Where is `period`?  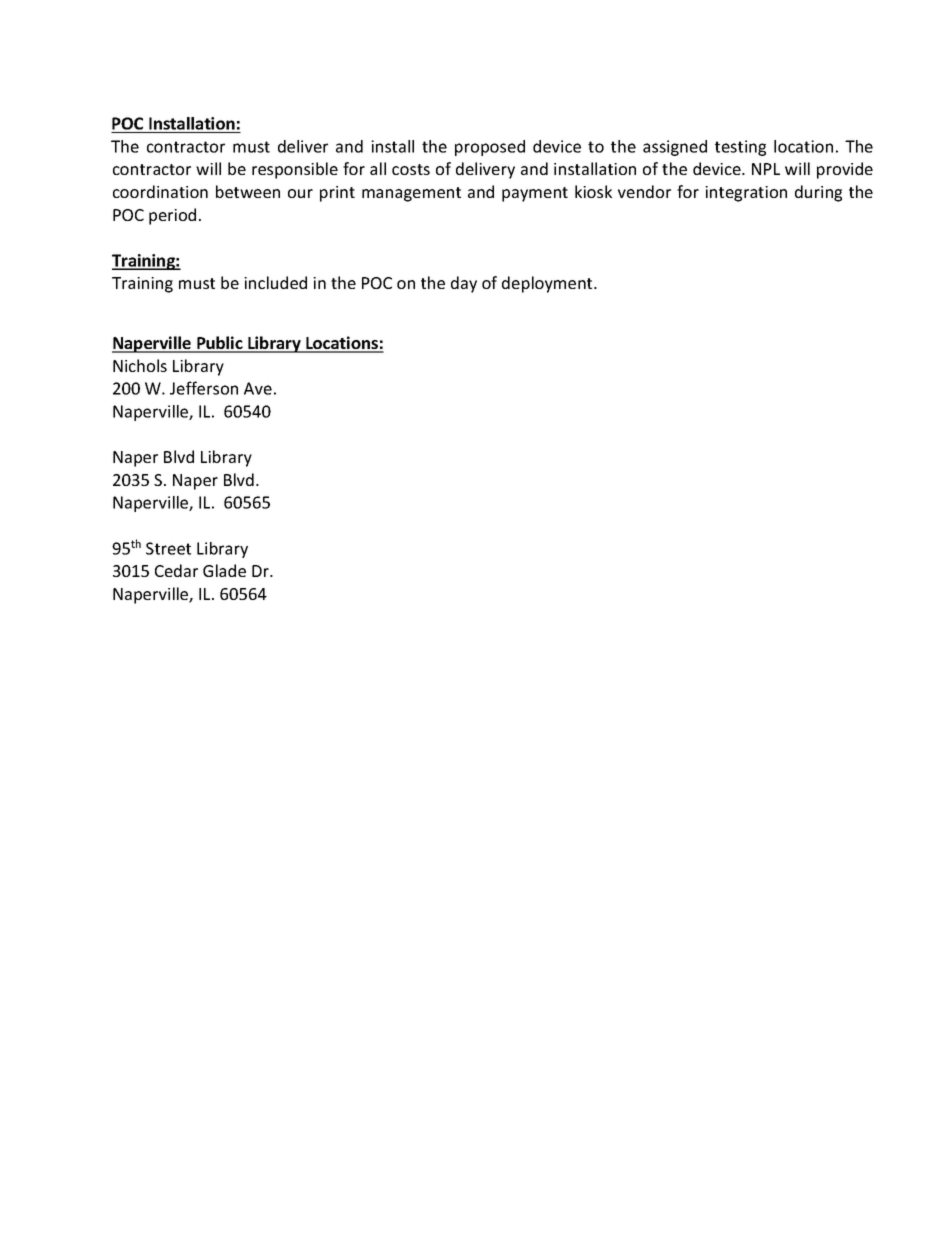 period is located at coordinates (172, 216).
